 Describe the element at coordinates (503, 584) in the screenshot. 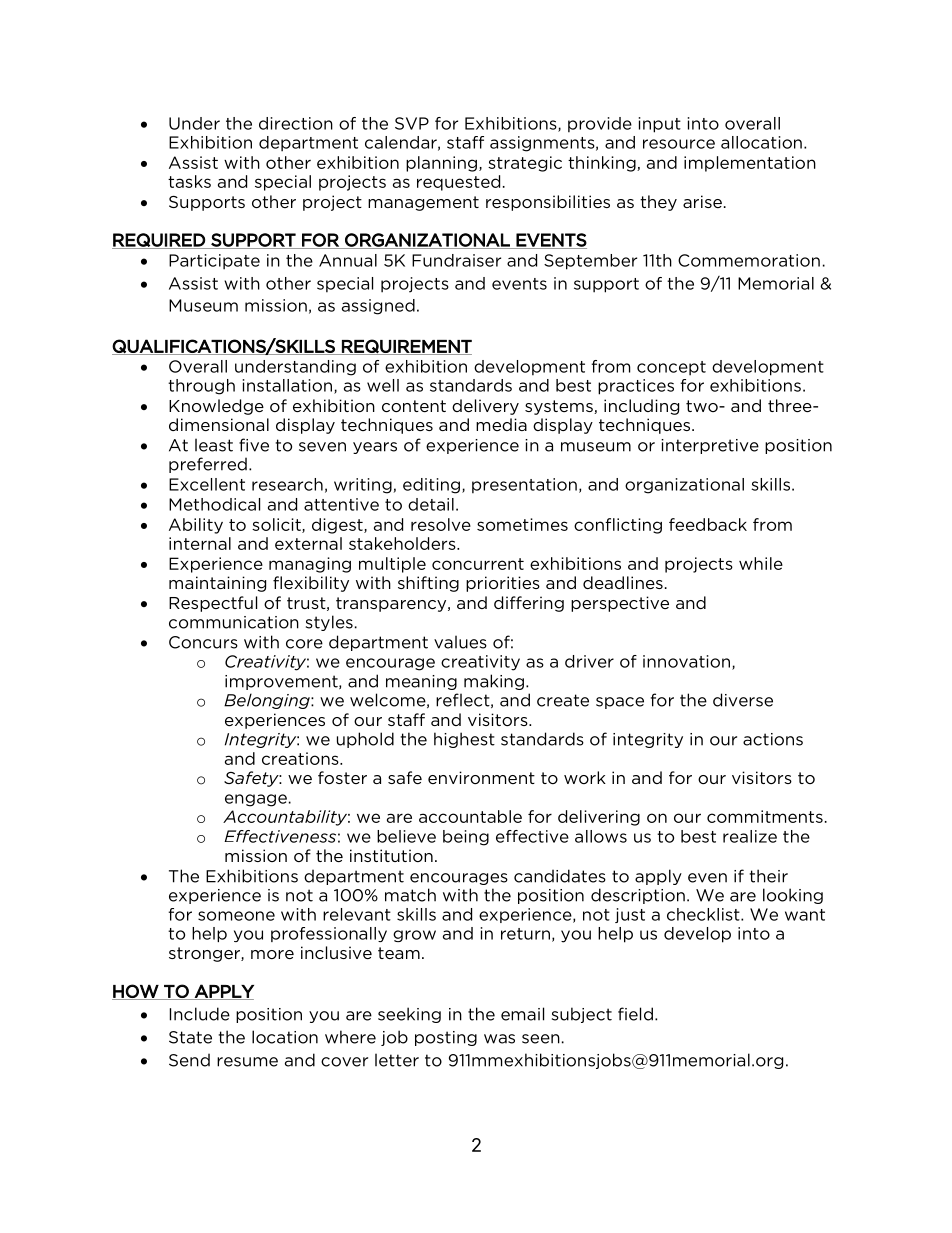

I see `priorities` at that location.
